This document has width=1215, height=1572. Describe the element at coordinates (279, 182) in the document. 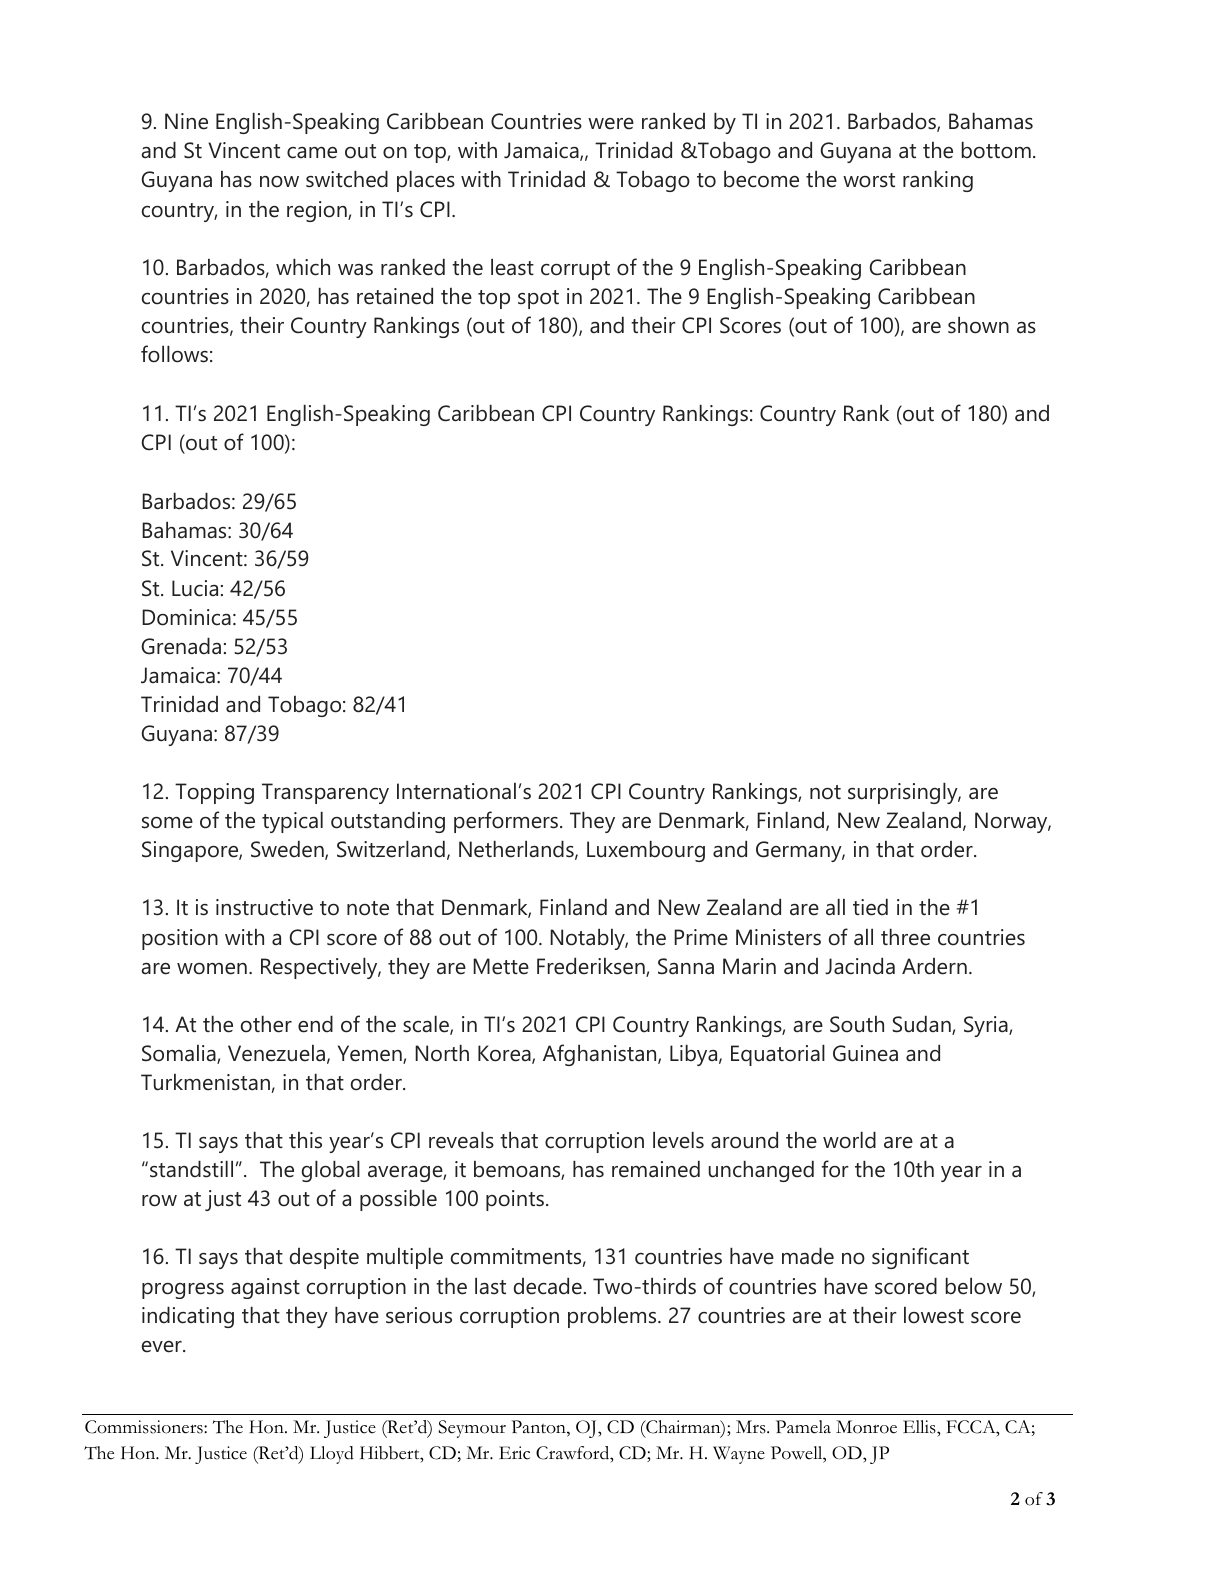

I see `now` at that location.
